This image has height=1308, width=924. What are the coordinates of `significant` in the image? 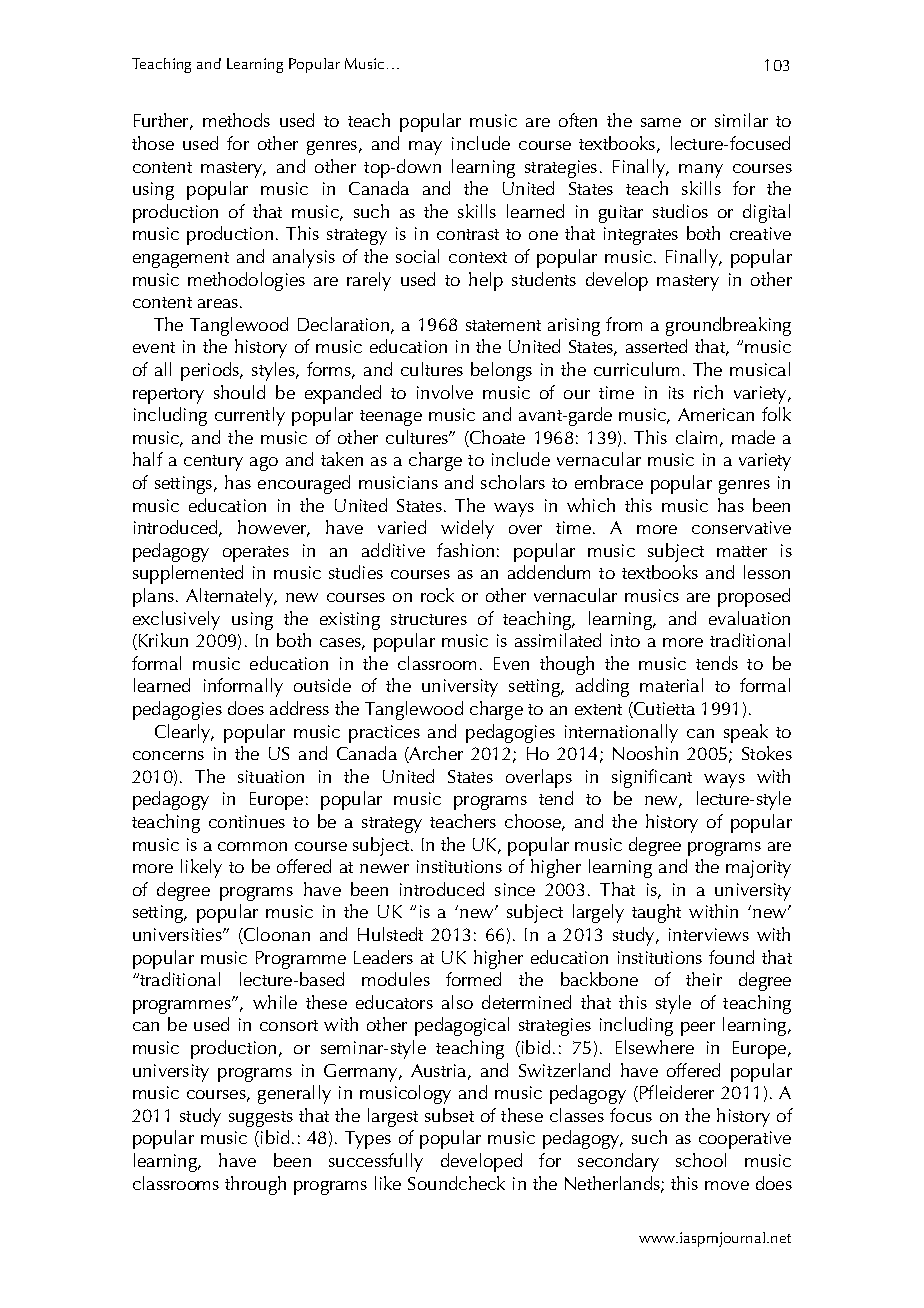 It's located at (652, 778).
